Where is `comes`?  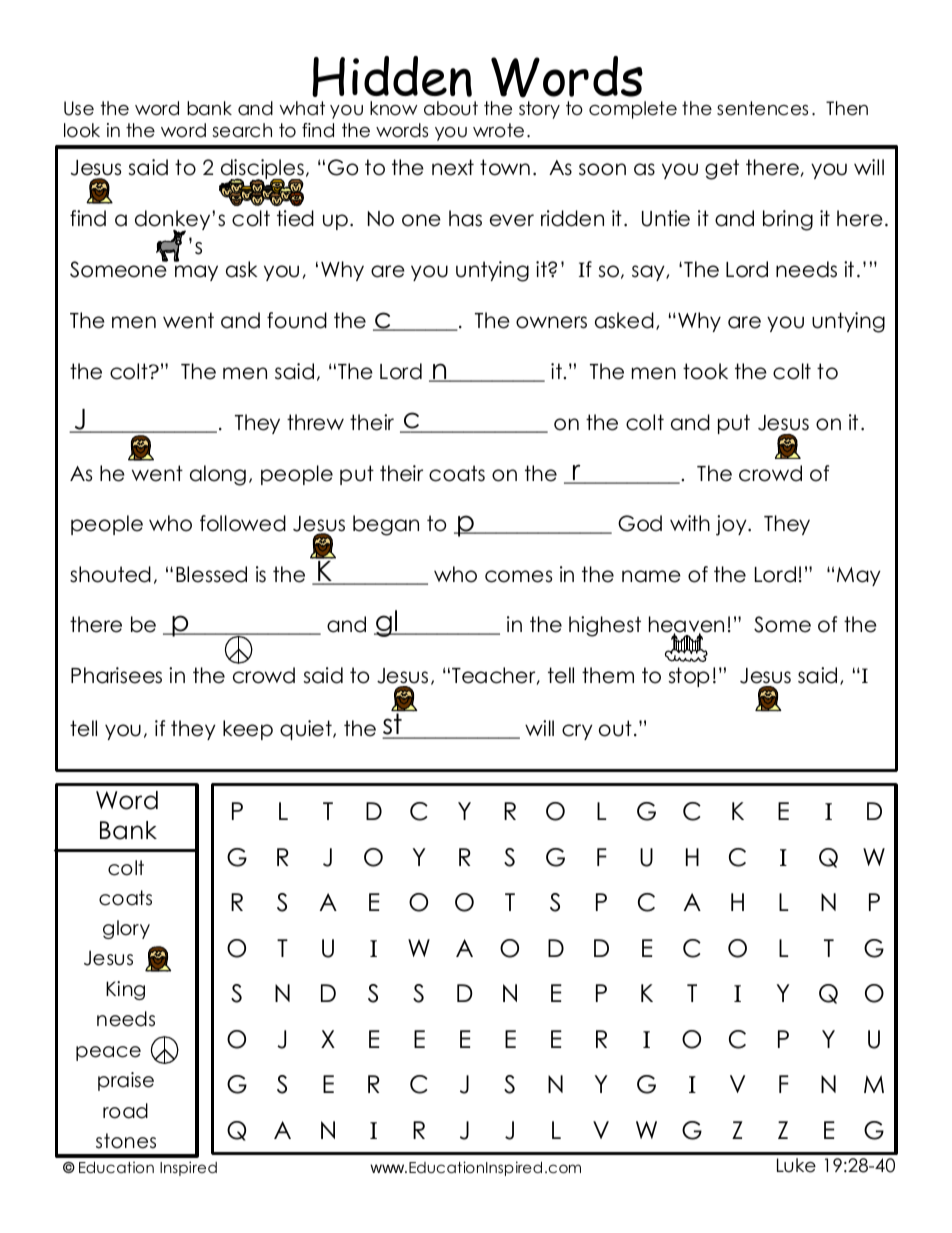 comes is located at coordinates (518, 576).
